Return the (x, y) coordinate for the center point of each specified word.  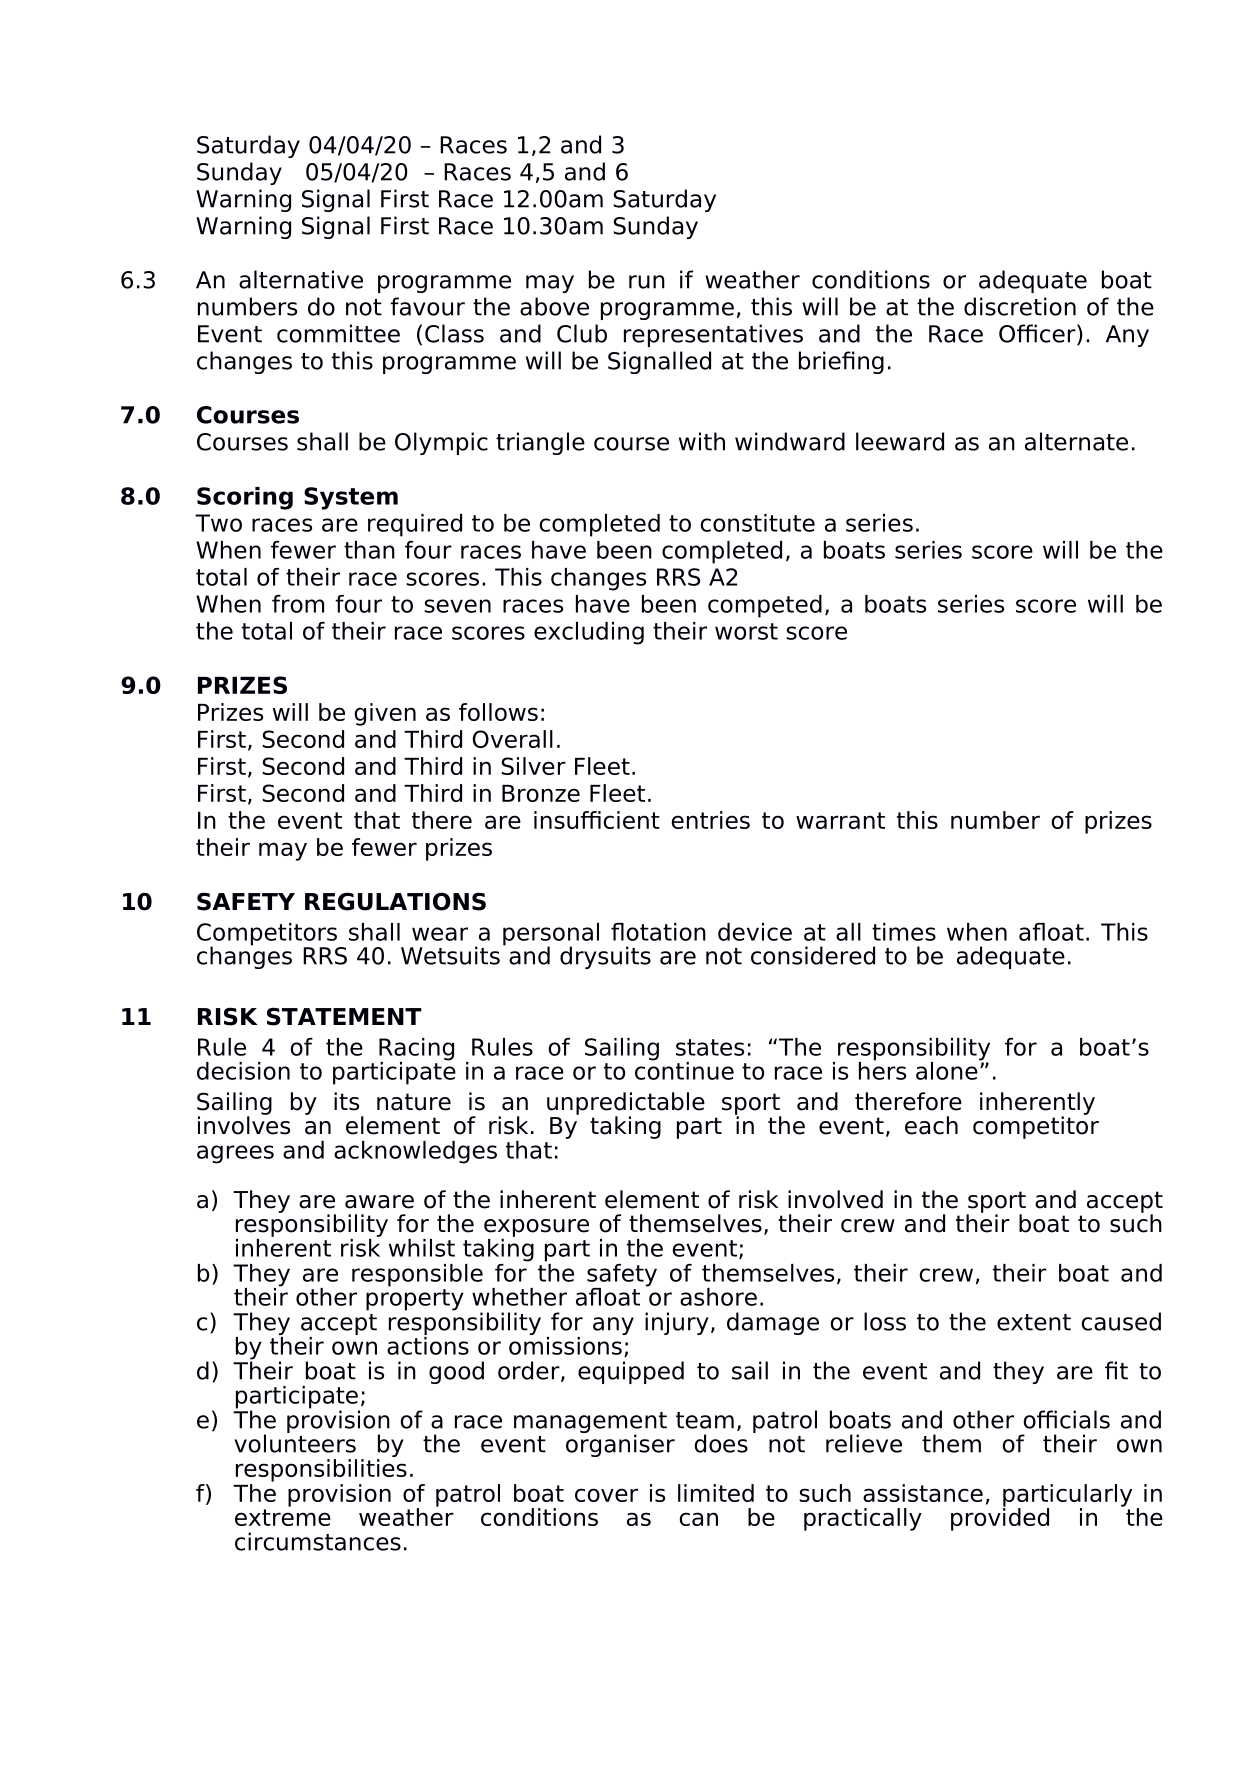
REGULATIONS (395, 901)
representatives (713, 335)
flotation (658, 932)
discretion (1020, 306)
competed (765, 606)
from (298, 604)
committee (338, 333)
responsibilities (321, 1470)
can (698, 1519)
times (904, 932)
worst (746, 631)
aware (379, 1202)
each (931, 1125)
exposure (536, 1228)
